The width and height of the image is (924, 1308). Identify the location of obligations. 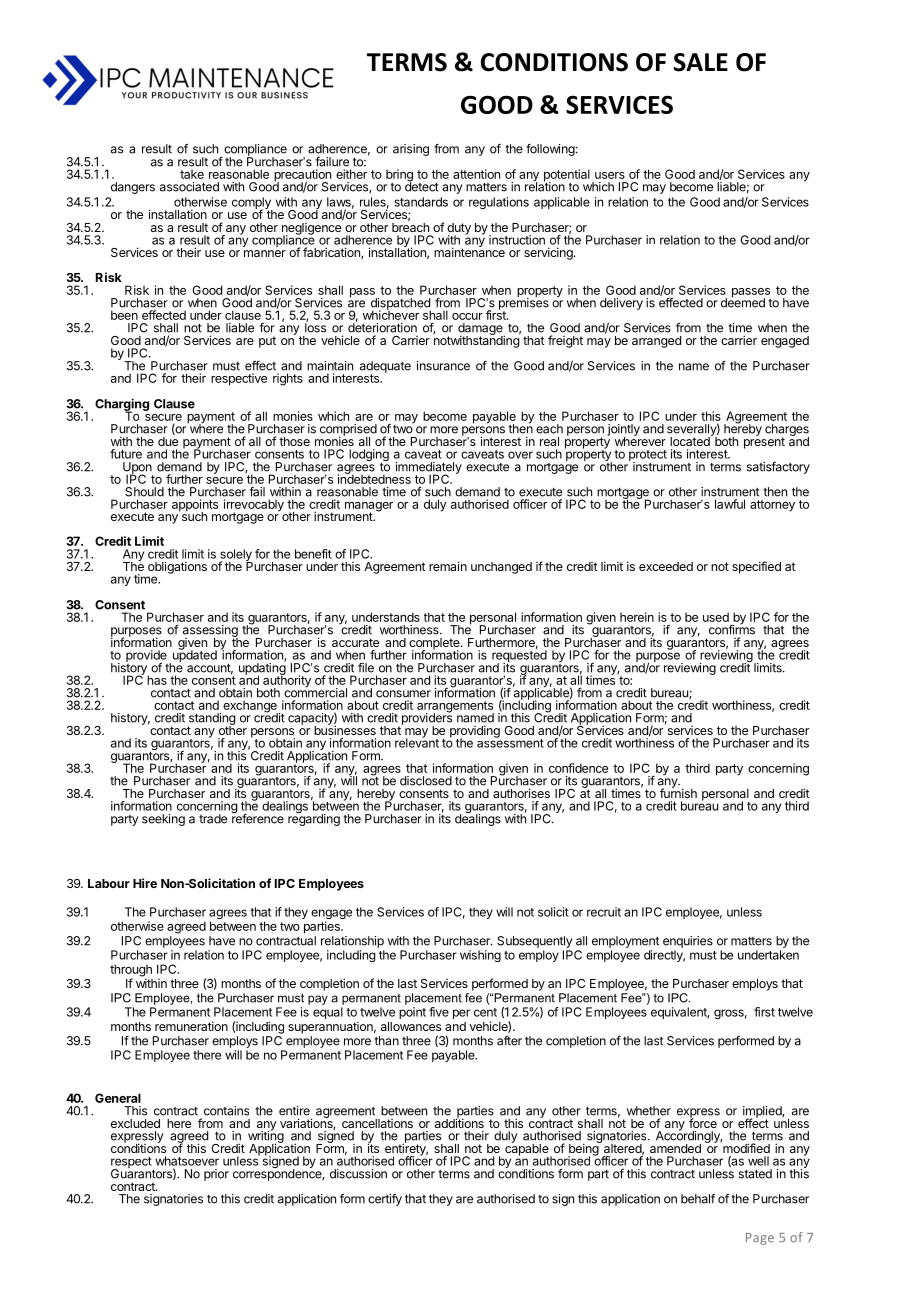
(177, 567).
